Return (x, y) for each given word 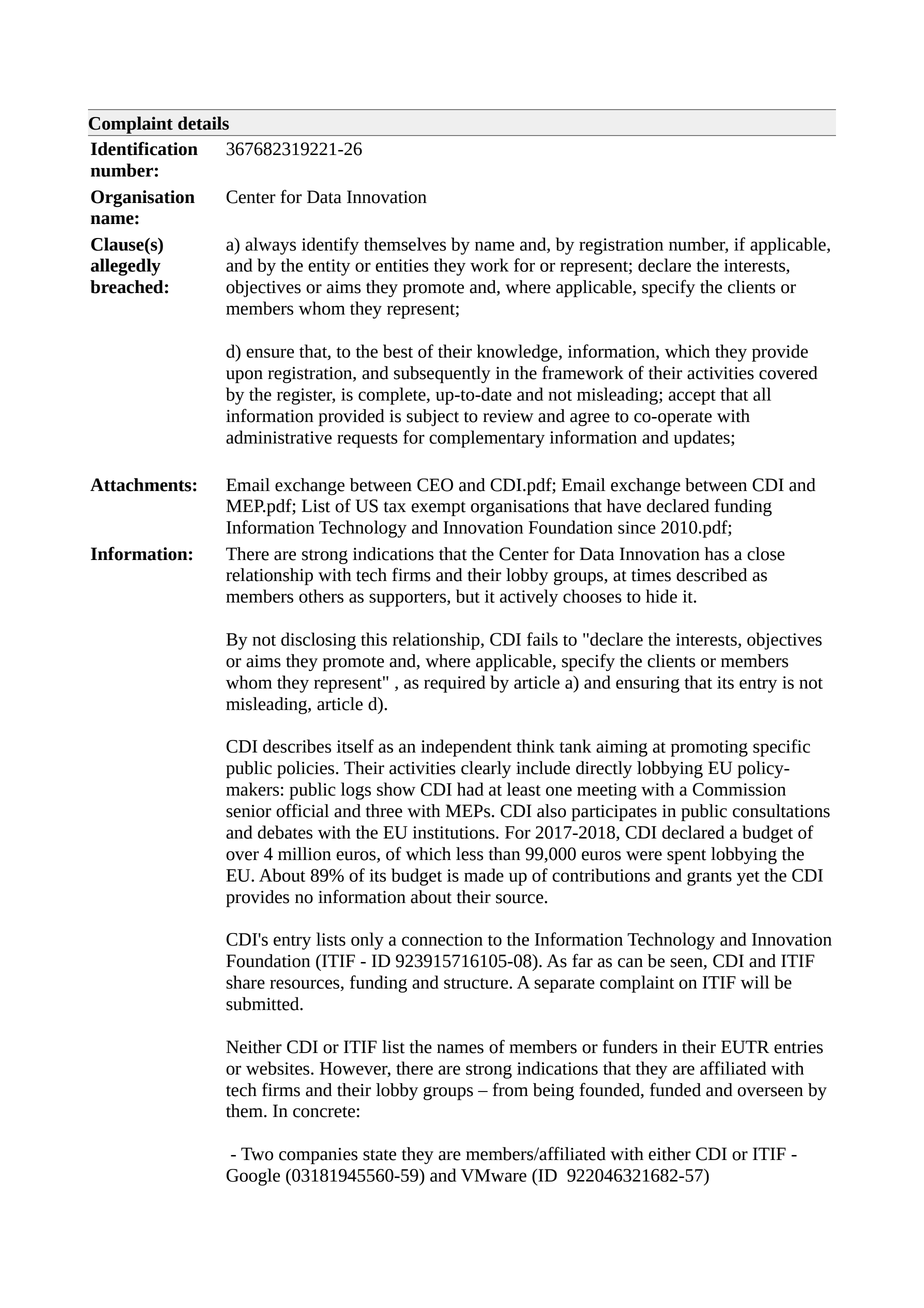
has (717, 554)
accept (692, 397)
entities (402, 265)
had (470, 789)
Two (257, 1154)
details (203, 123)
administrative (279, 437)
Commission (739, 789)
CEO (435, 485)
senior (248, 811)
